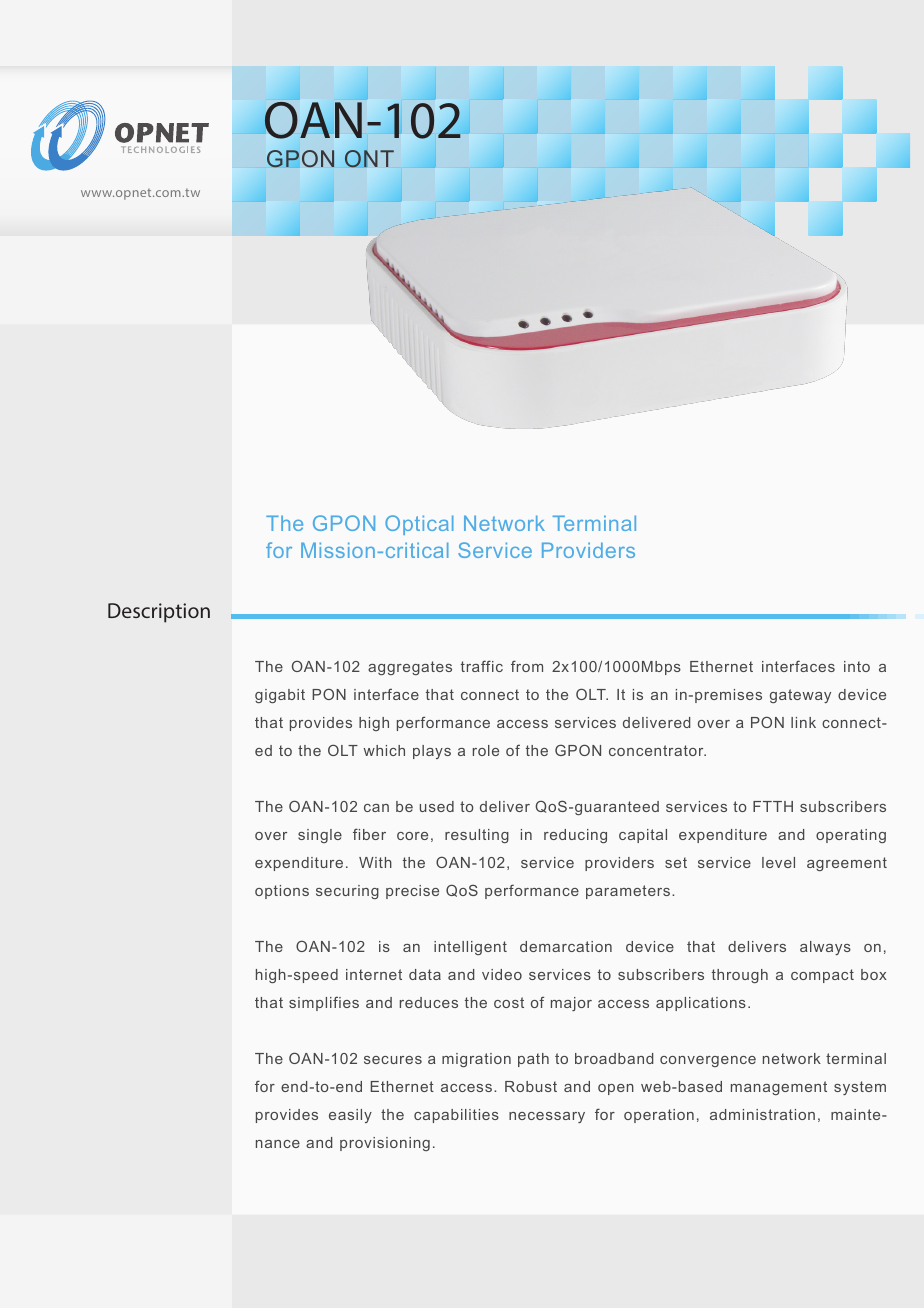 The height and width of the image is (1308, 924). Describe the element at coordinates (280, 696) in the image. I see `gigabit` at that location.
